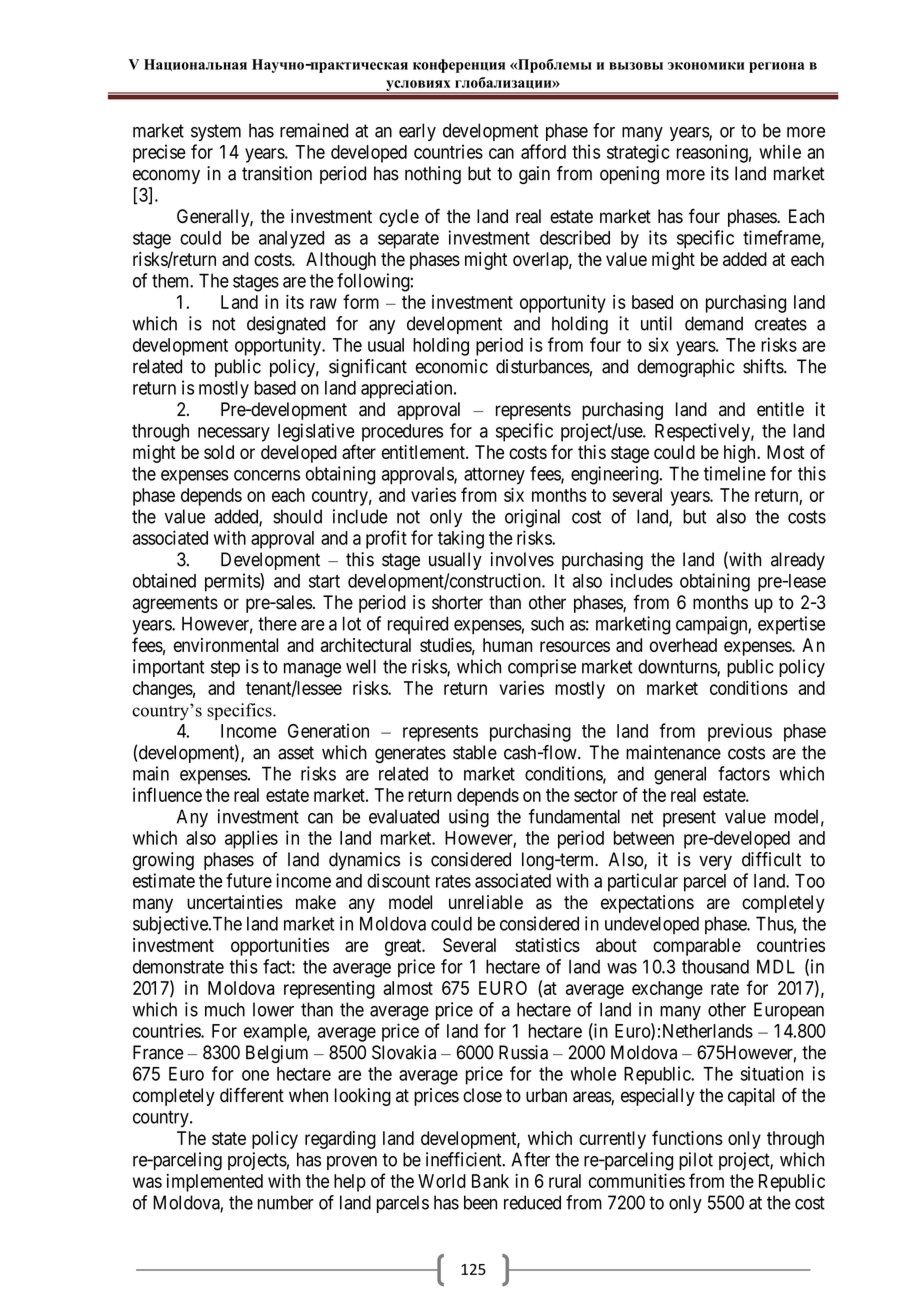 The height and width of the screenshot is (1308, 924). Describe the element at coordinates (215, 1183) in the screenshot. I see `implemented` at that location.
